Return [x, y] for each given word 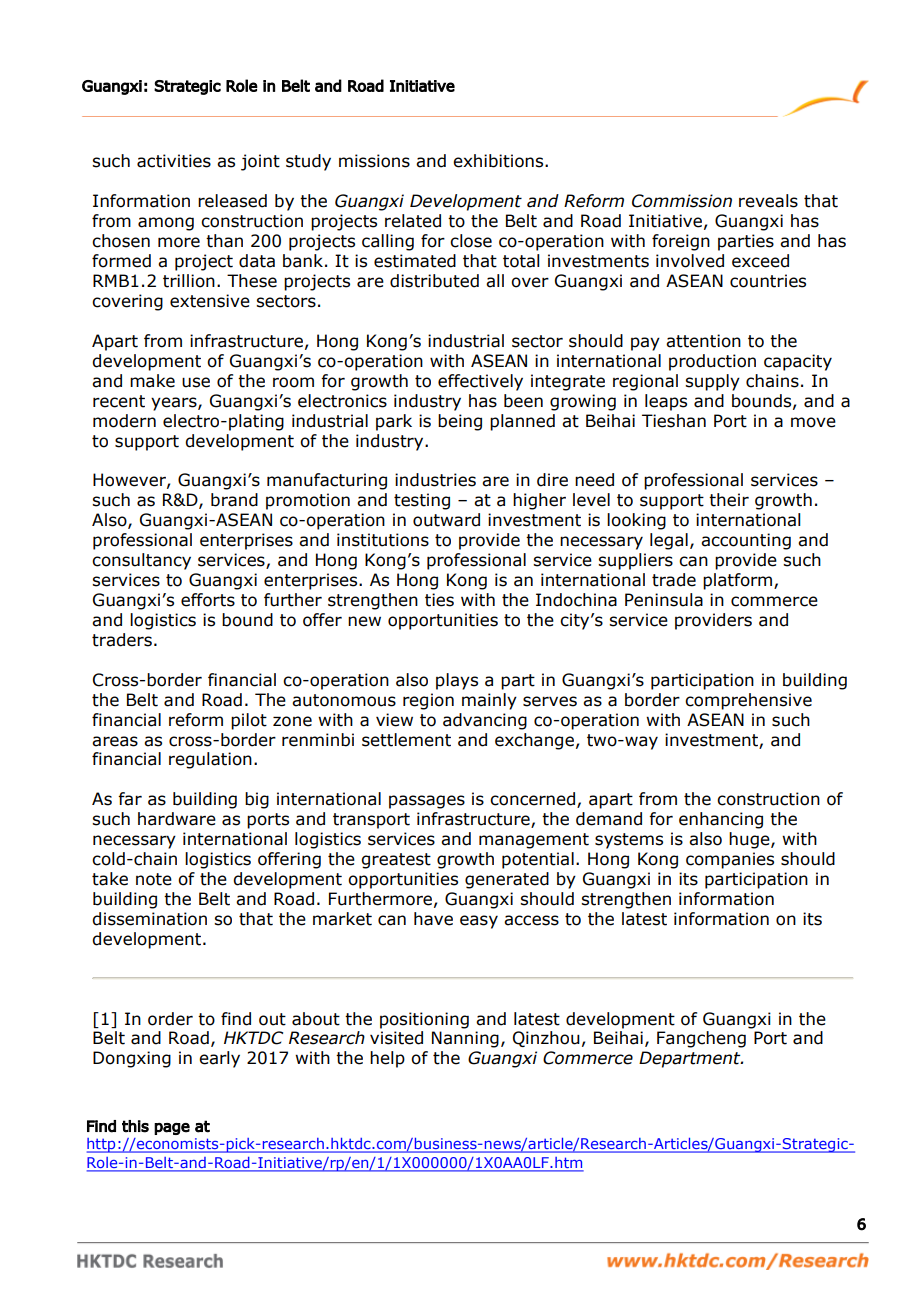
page [172, 1129]
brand [234, 500]
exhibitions [499, 161]
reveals [768, 201]
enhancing [721, 820]
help [387, 1059]
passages [427, 802]
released [232, 201]
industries [435, 480]
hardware [177, 819]
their [729, 500]
